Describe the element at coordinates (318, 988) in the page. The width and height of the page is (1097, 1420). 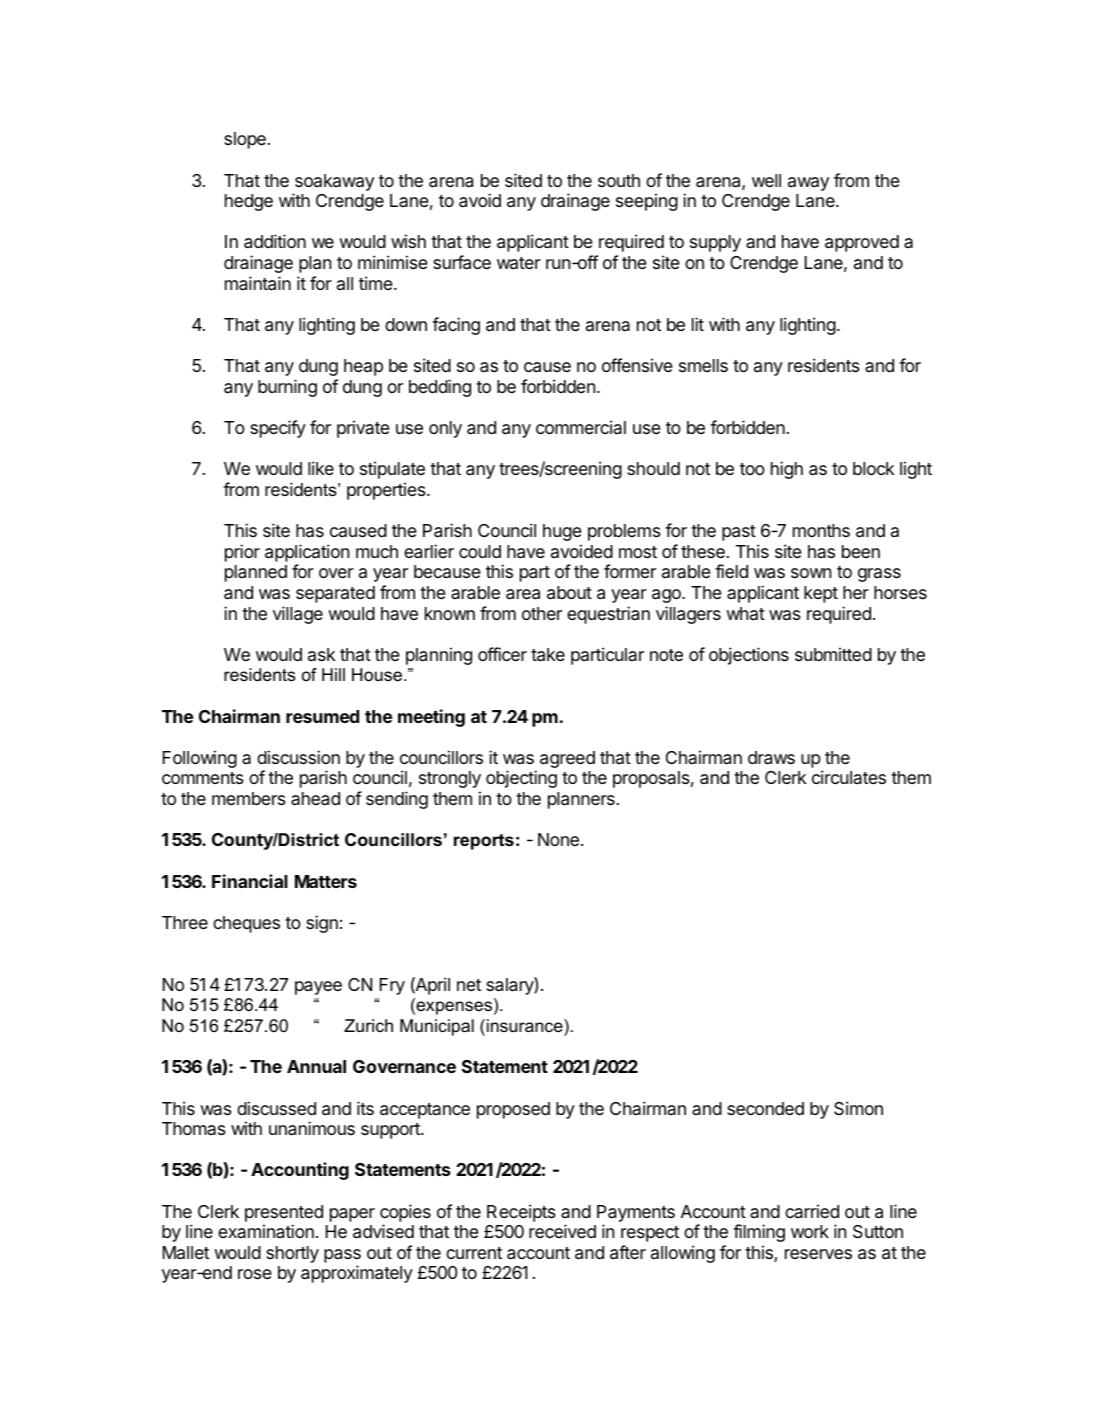
I see `payee` at that location.
